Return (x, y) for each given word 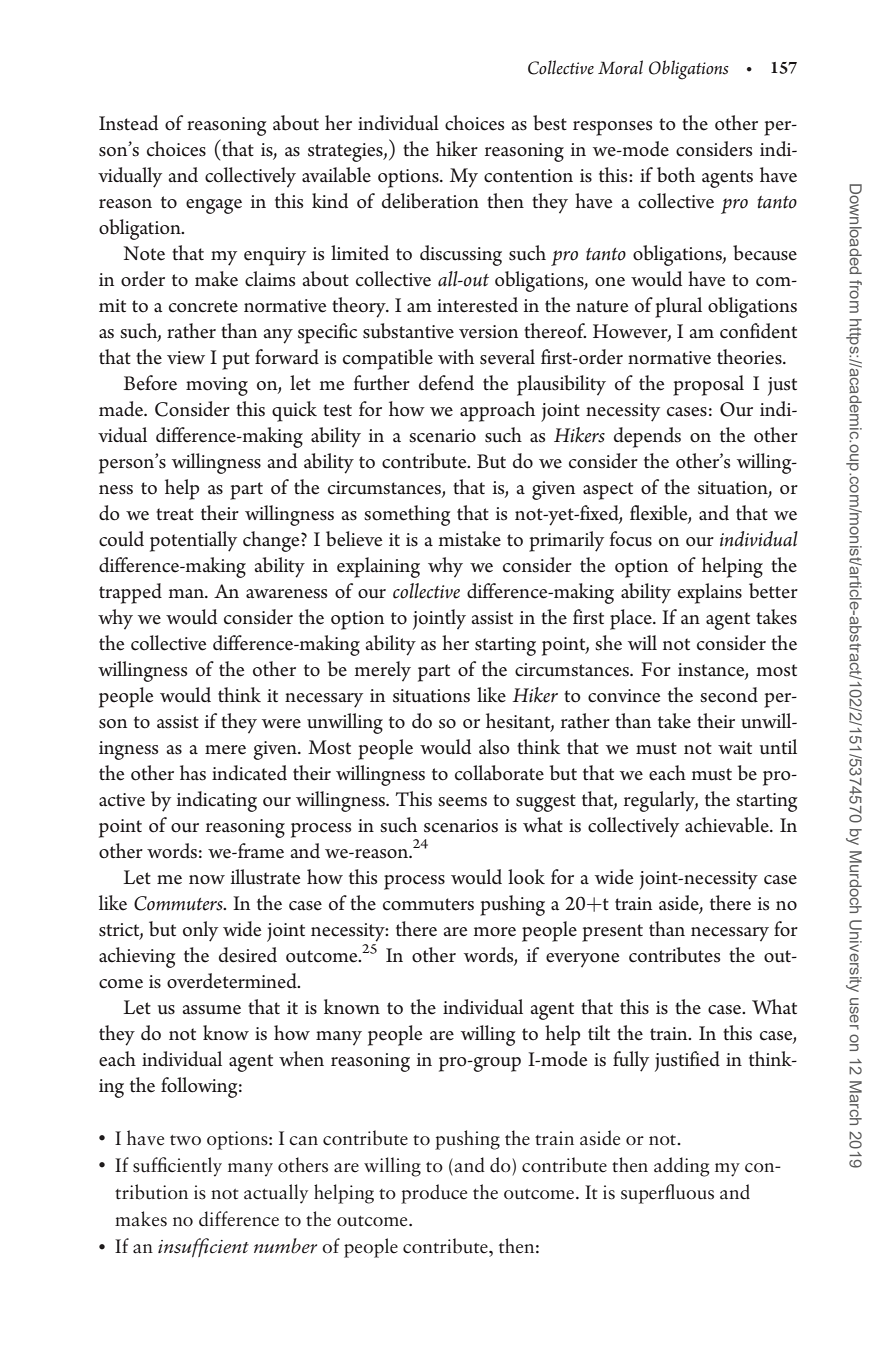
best (550, 123)
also (494, 747)
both (676, 175)
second (729, 695)
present (612, 933)
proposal (708, 385)
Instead (128, 123)
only (200, 931)
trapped (130, 593)
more (495, 932)
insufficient (203, 1247)
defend (446, 383)
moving (217, 386)
